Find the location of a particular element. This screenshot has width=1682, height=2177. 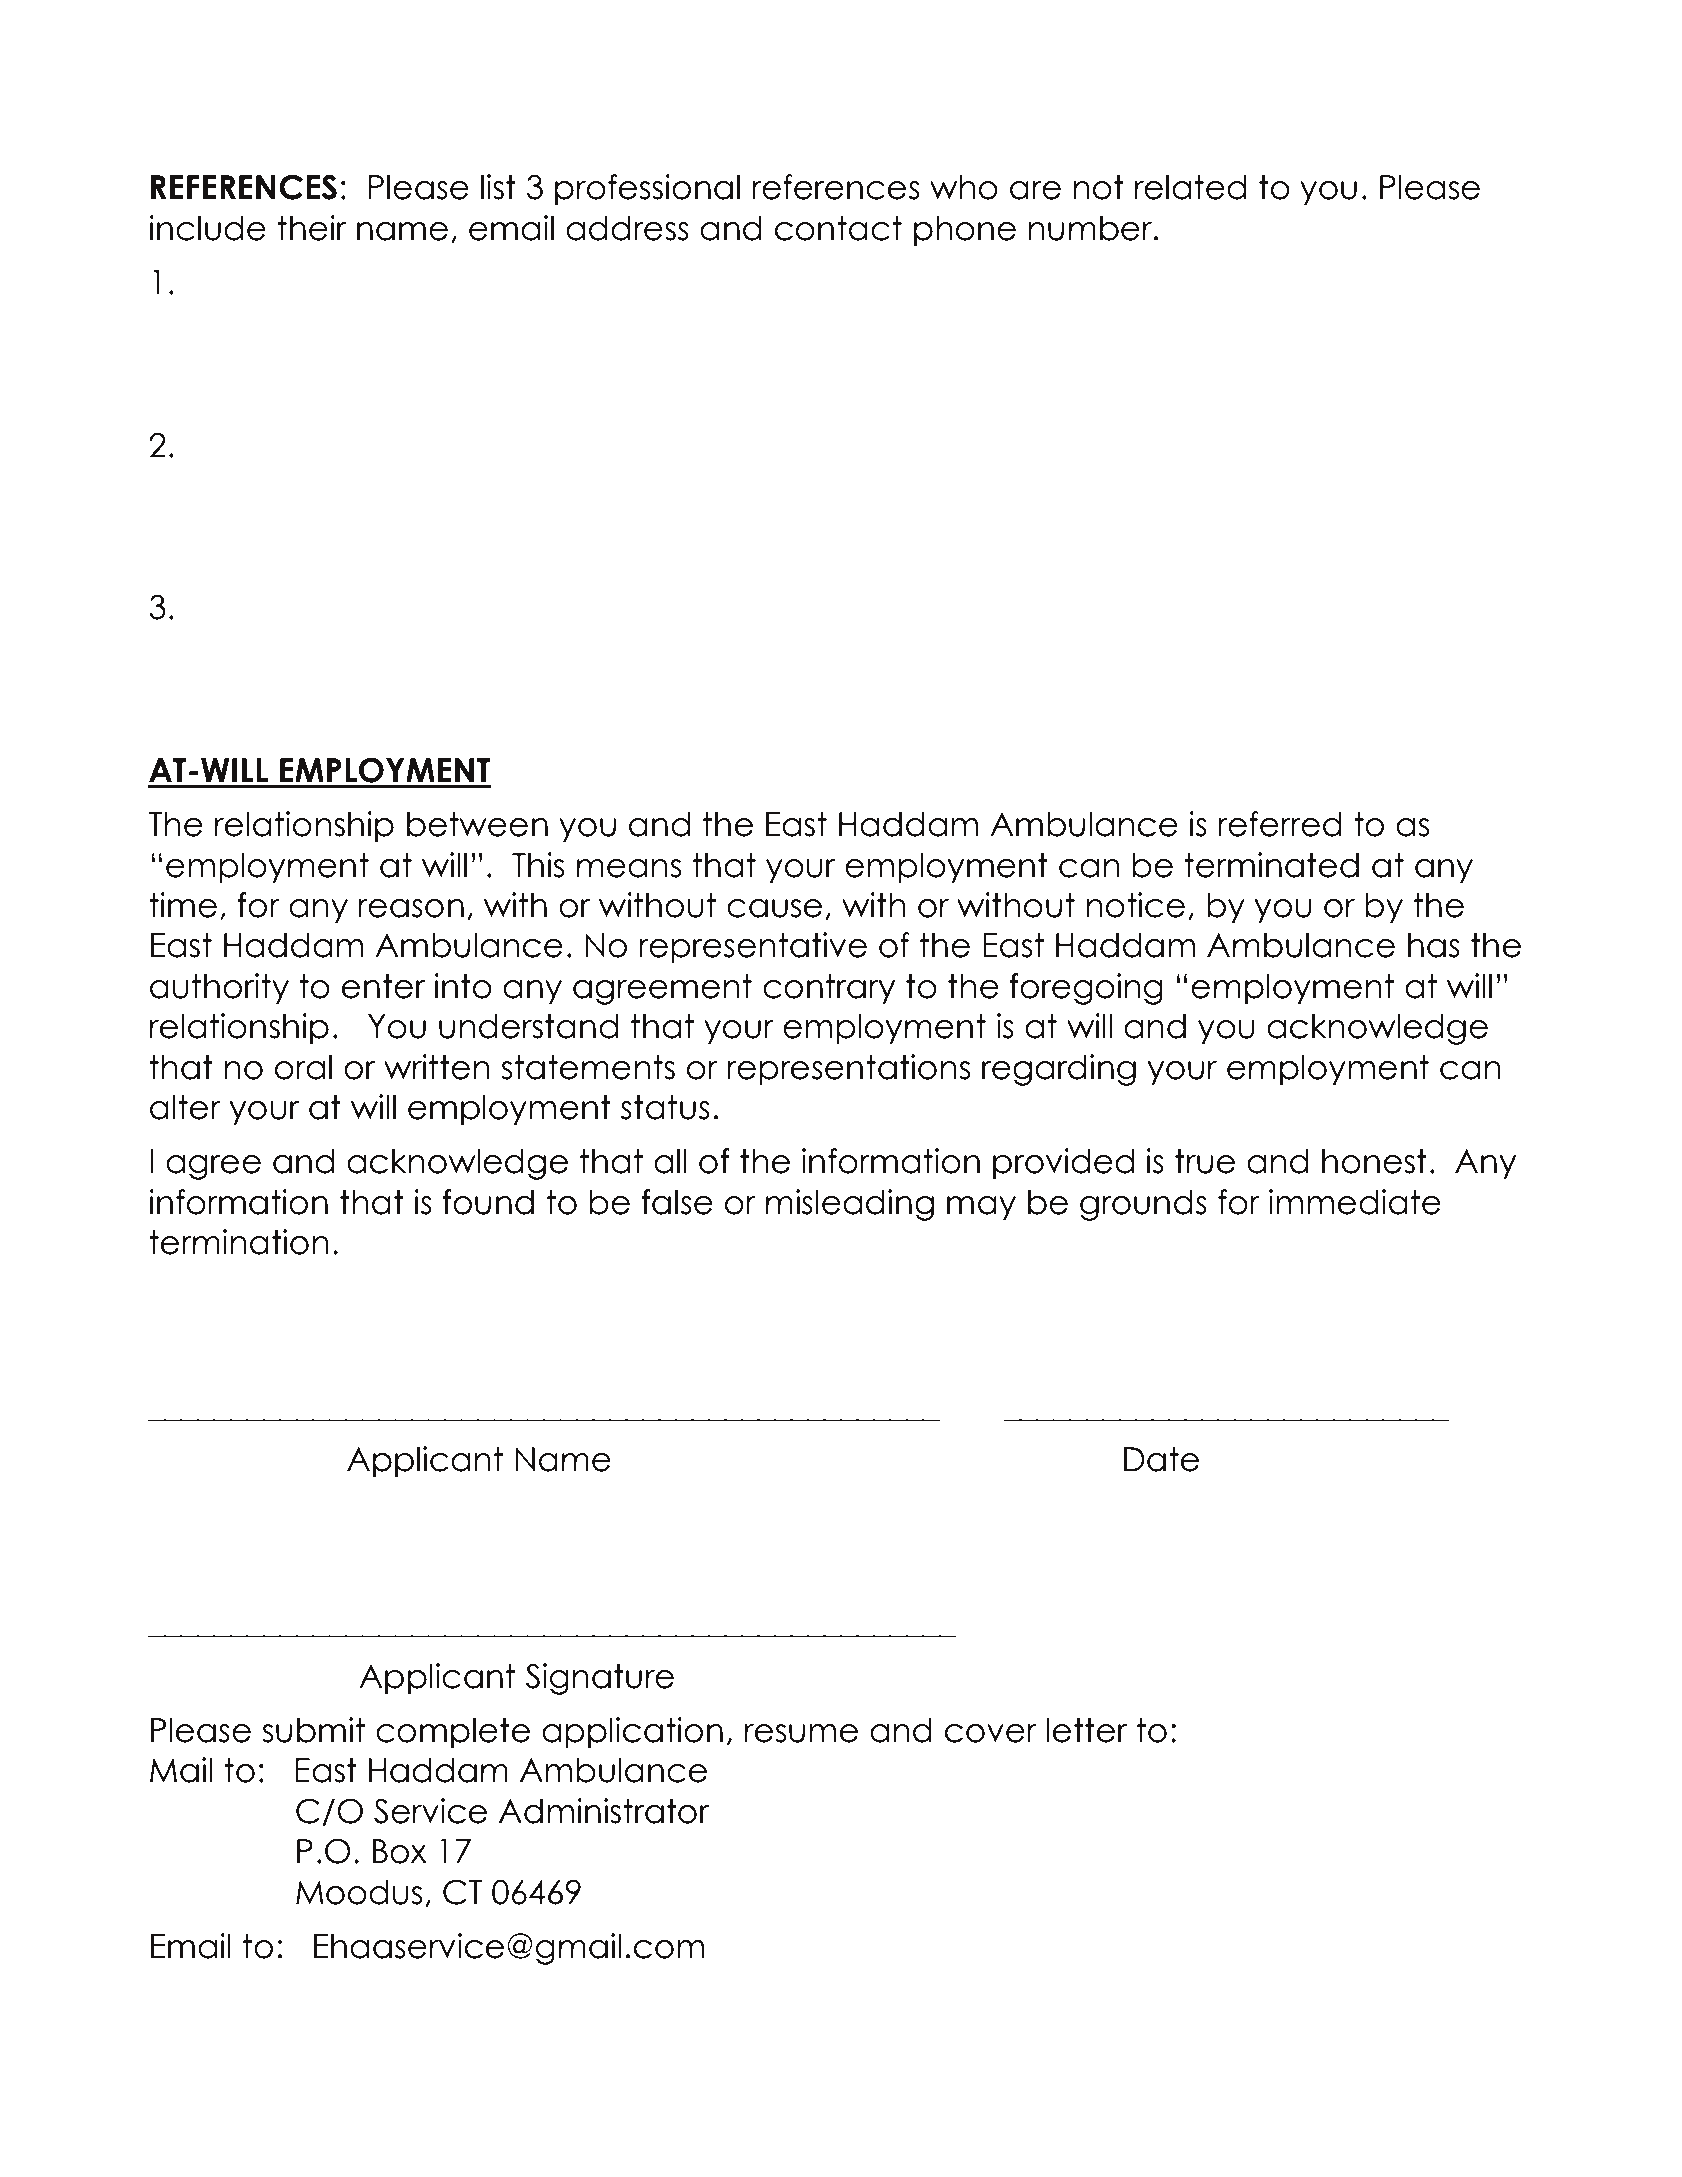

immediate is located at coordinates (1355, 1202).
